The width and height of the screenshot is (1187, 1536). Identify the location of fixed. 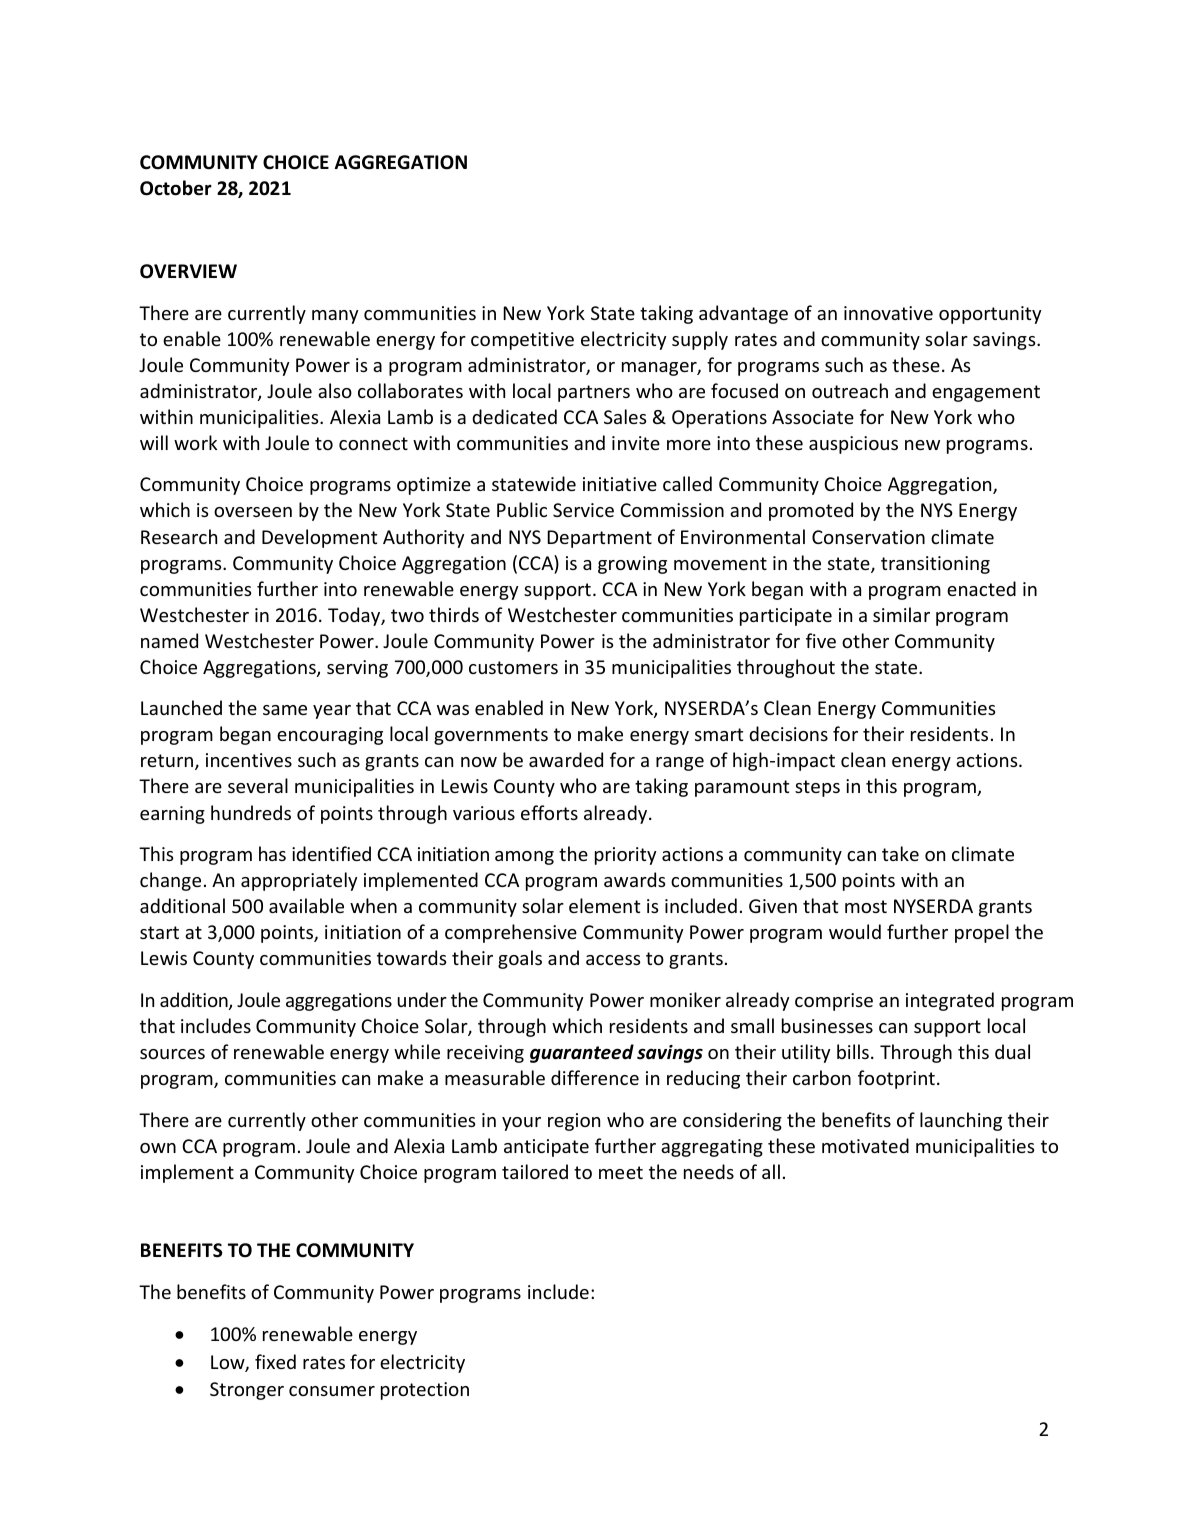
(275, 1361).
